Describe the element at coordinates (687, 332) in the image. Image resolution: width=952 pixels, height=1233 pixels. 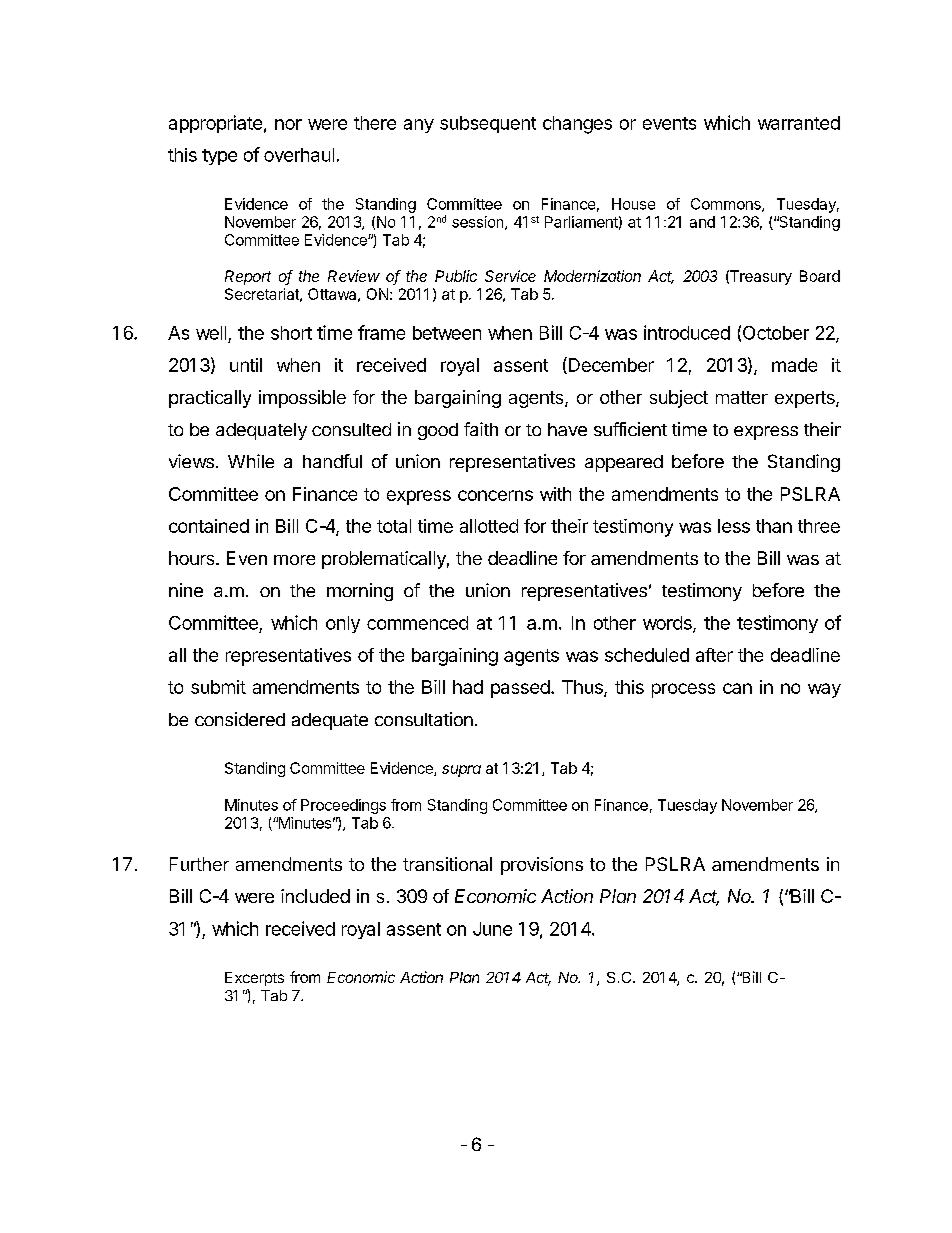
I see `introduced` at that location.
